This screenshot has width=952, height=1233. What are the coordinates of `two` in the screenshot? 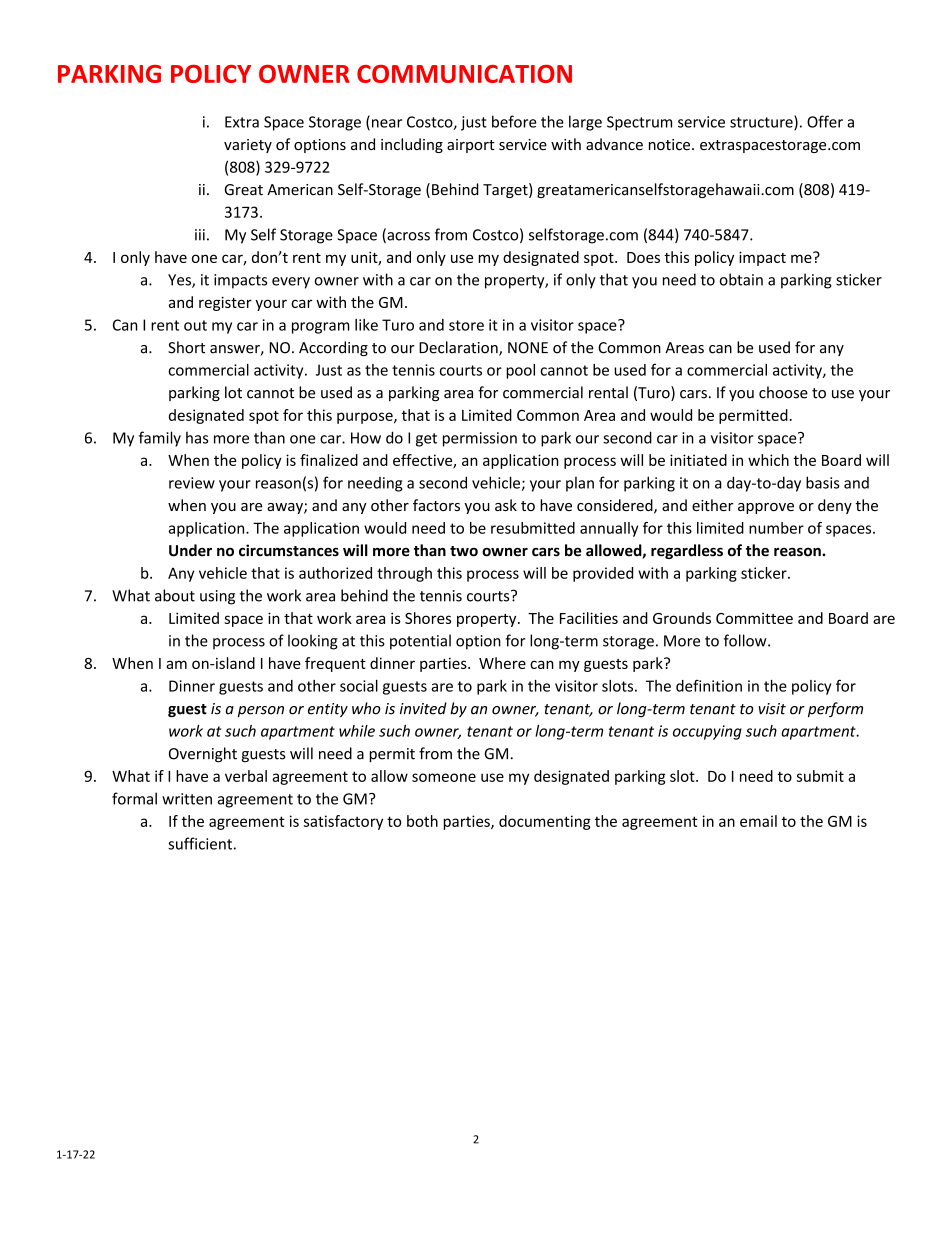 It's located at (464, 551).
